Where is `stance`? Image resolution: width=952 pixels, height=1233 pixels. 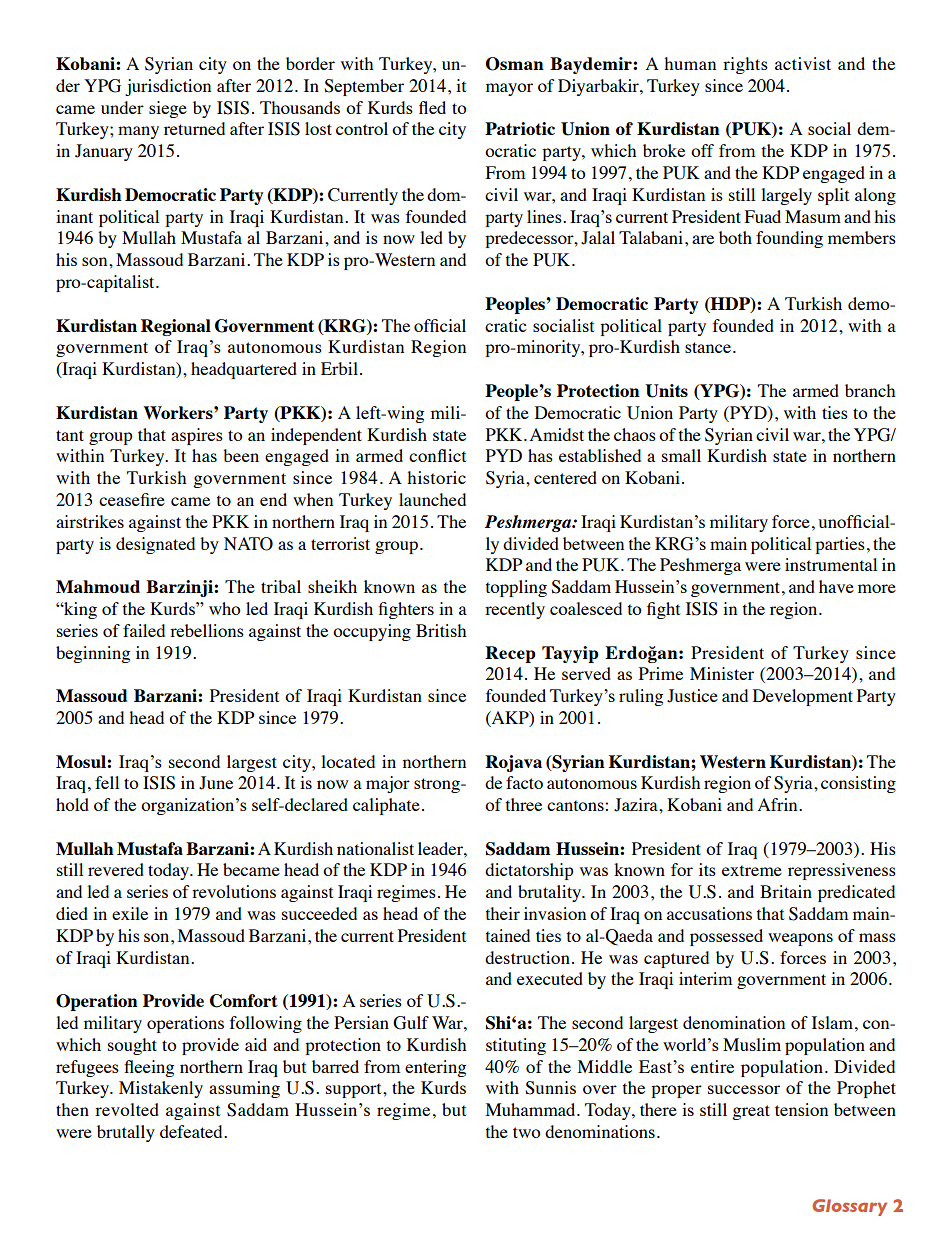
stance is located at coordinates (708, 347).
